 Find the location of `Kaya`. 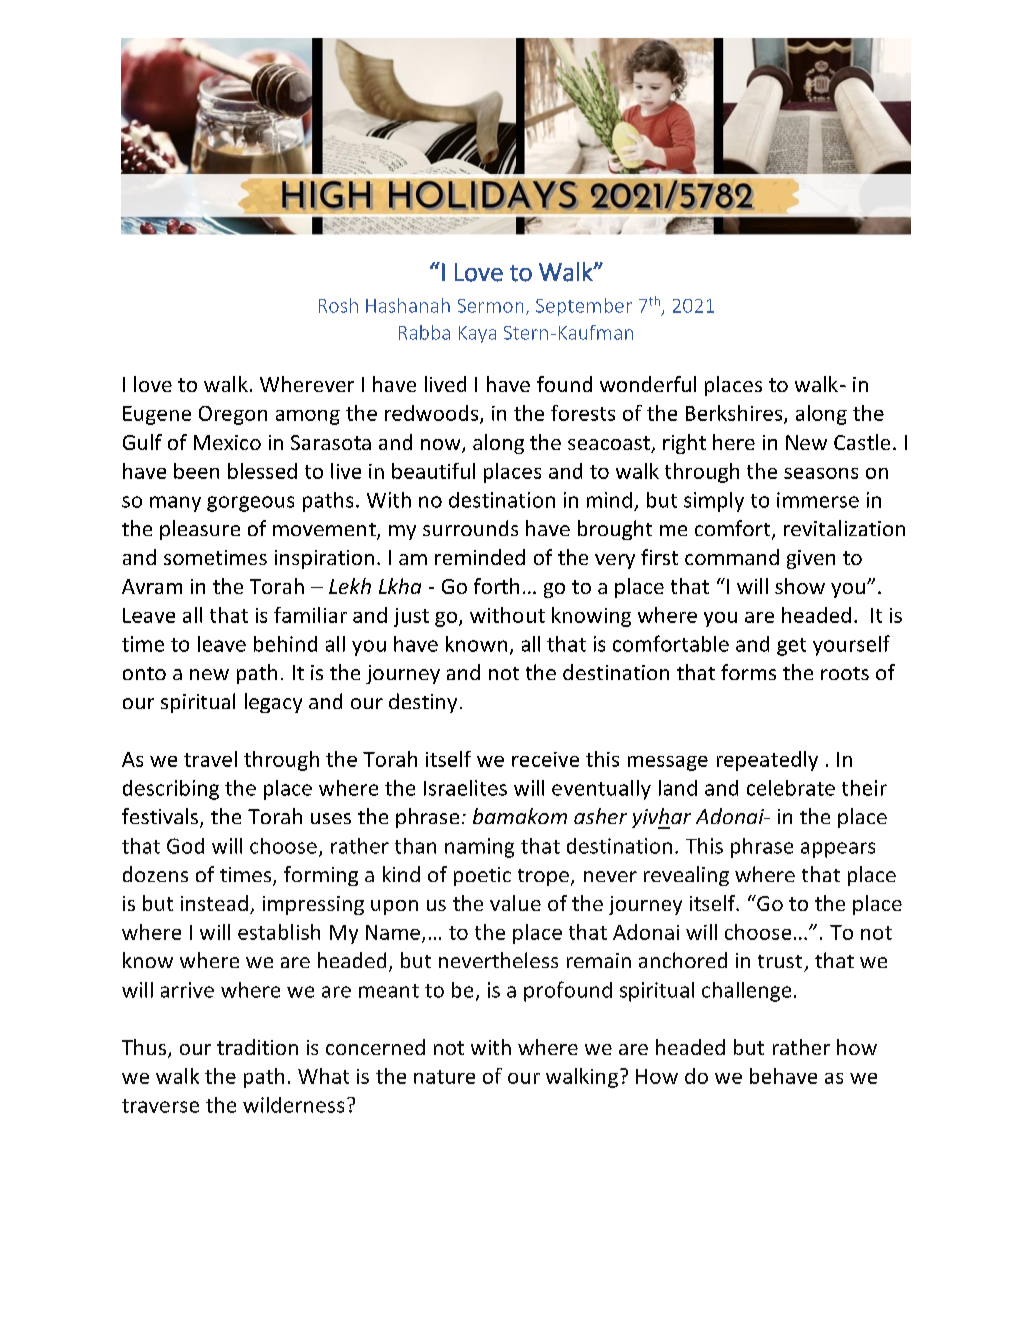

Kaya is located at coordinates (477, 334).
